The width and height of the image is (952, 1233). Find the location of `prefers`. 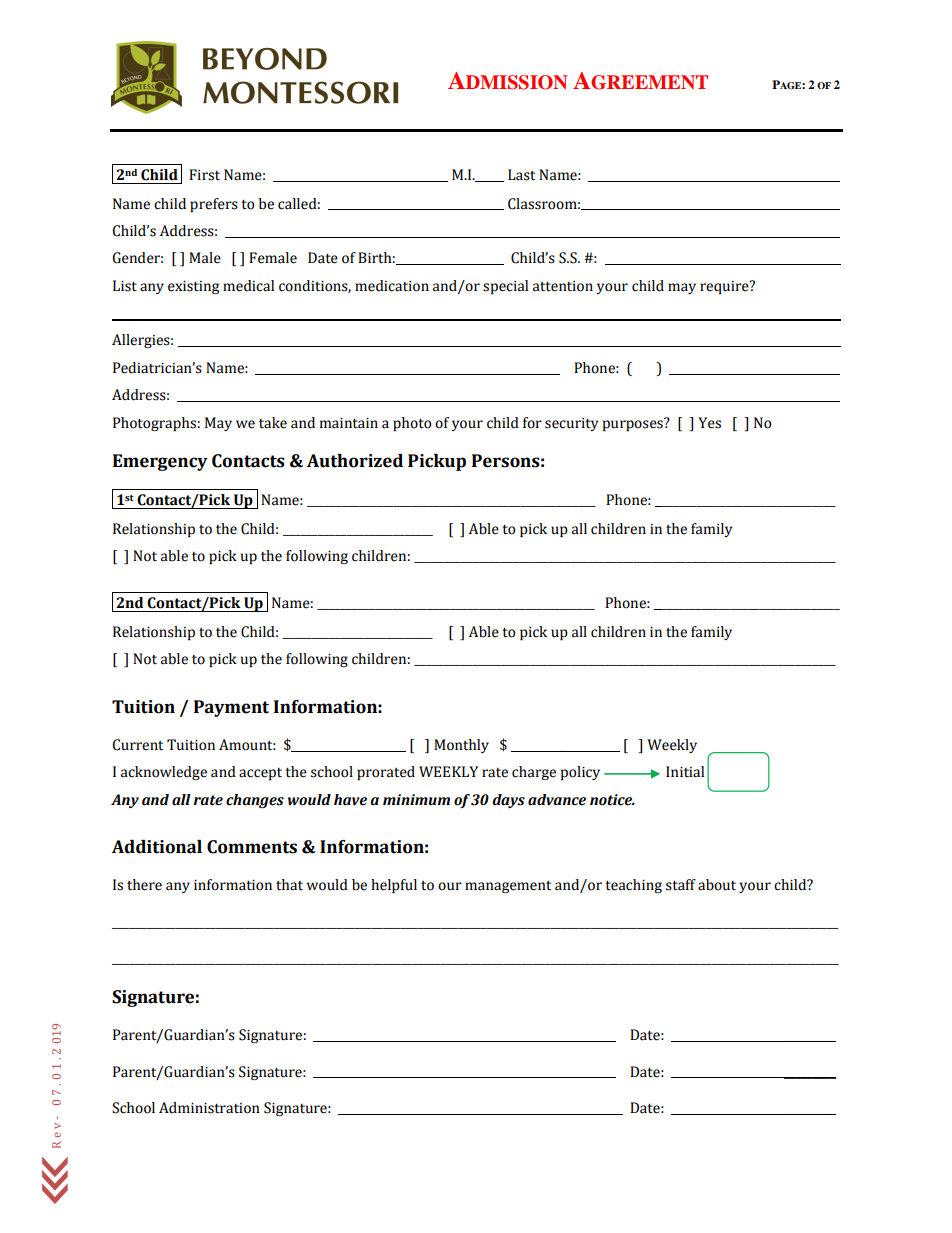

prefers is located at coordinates (214, 205).
